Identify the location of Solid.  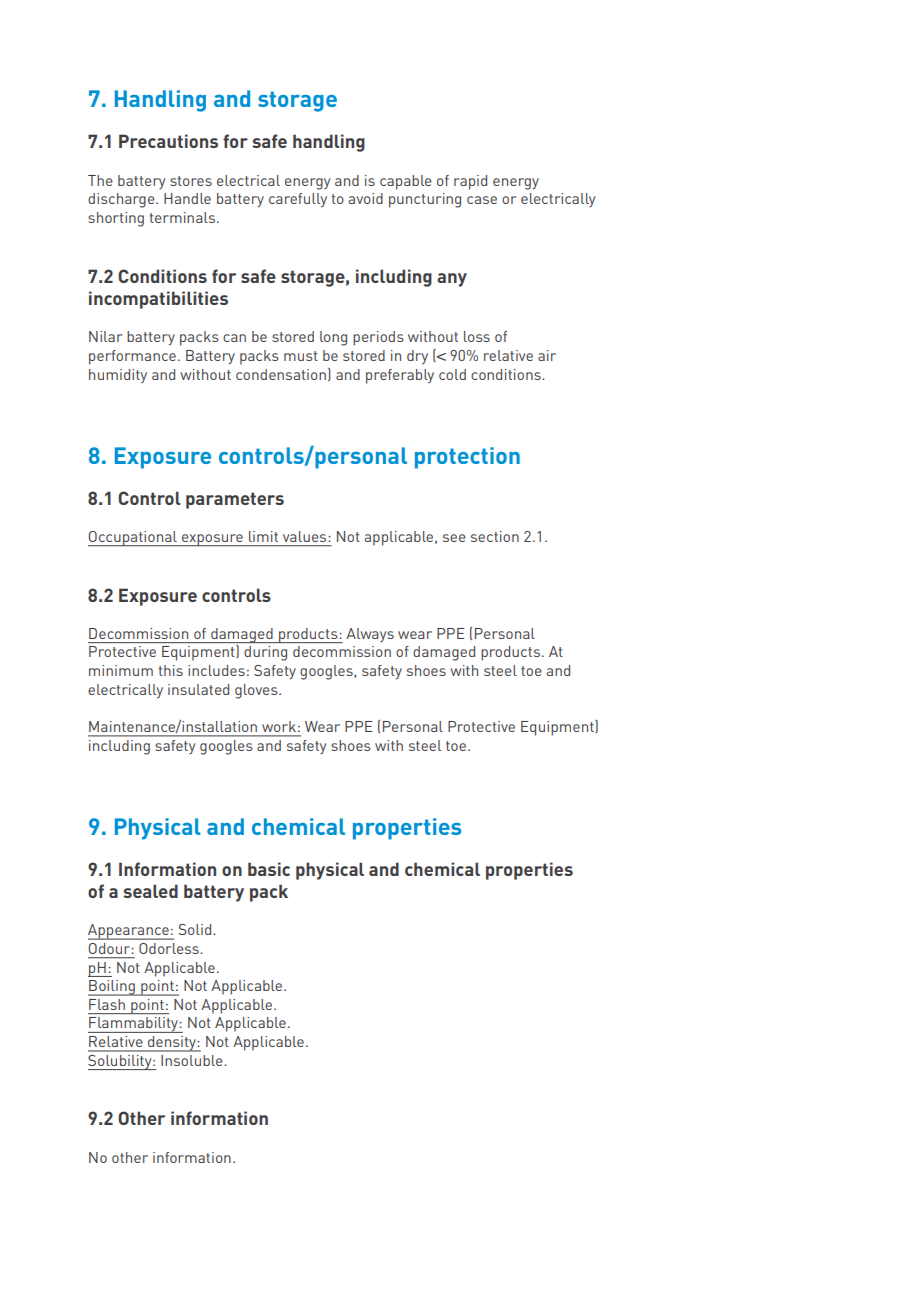
(196, 929).
